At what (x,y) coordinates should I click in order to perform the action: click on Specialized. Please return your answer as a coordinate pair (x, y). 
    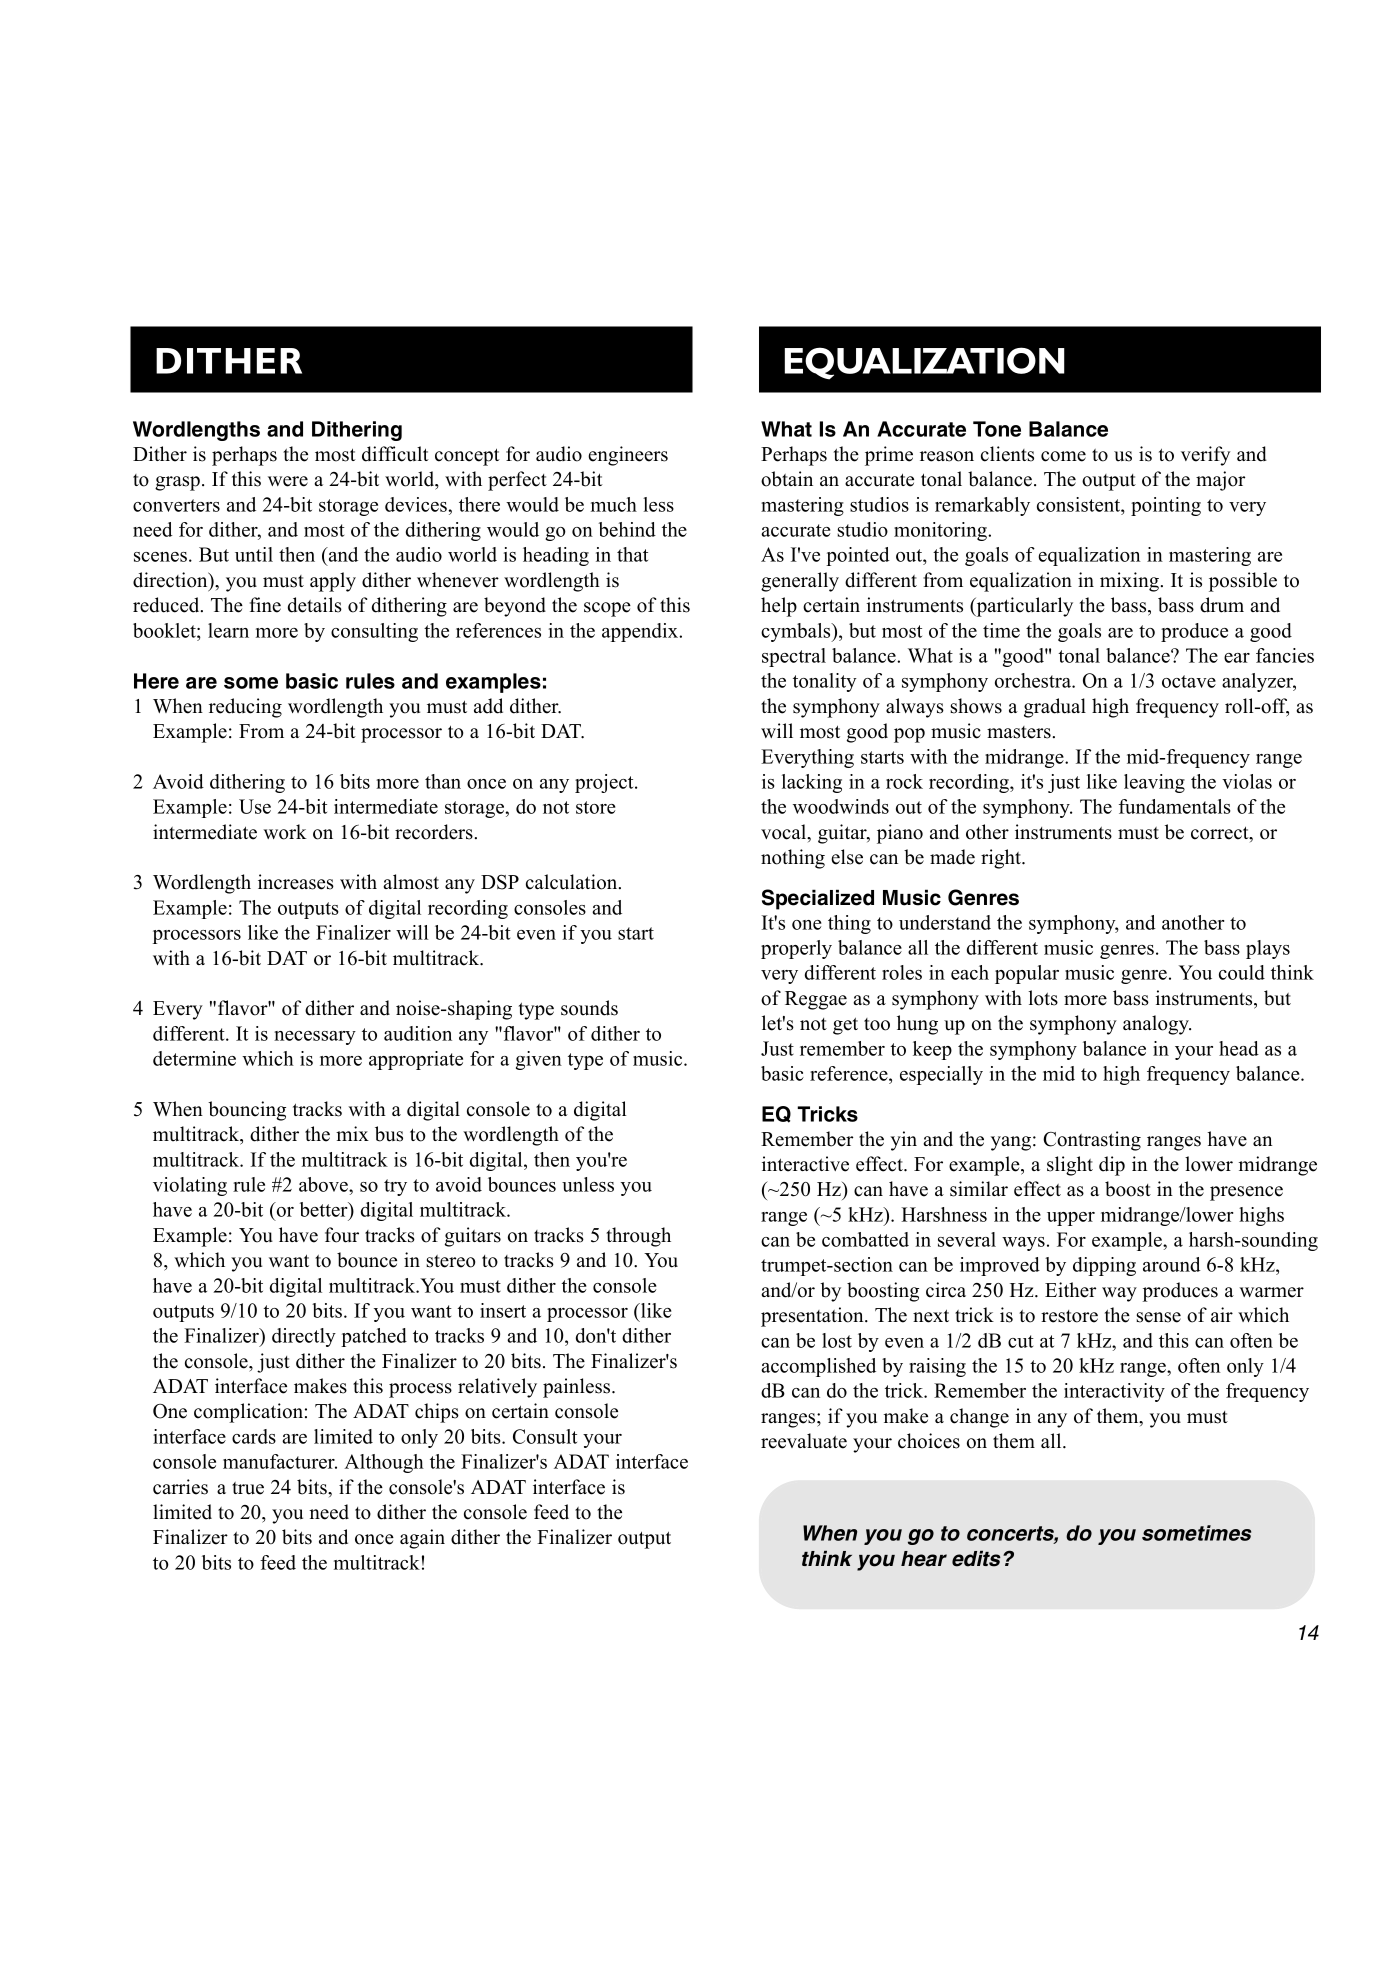
    Looking at the image, I should click on (818, 899).
